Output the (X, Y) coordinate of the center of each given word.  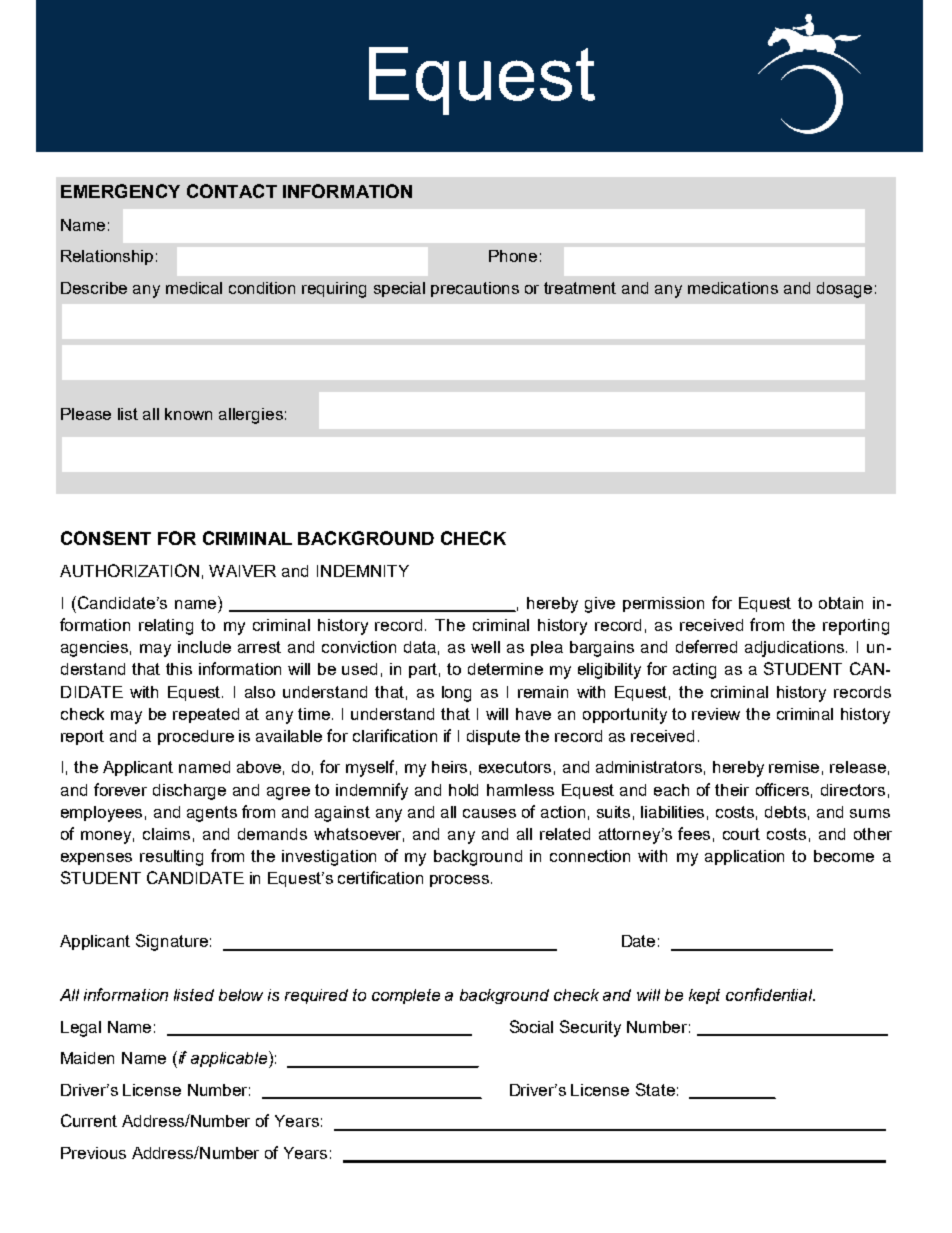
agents (212, 814)
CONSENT (106, 538)
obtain (841, 603)
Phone (513, 256)
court (741, 834)
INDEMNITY (363, 571)
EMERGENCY (120, 191)
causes (489, 813)
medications (733, 288)
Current (89, 1120)
